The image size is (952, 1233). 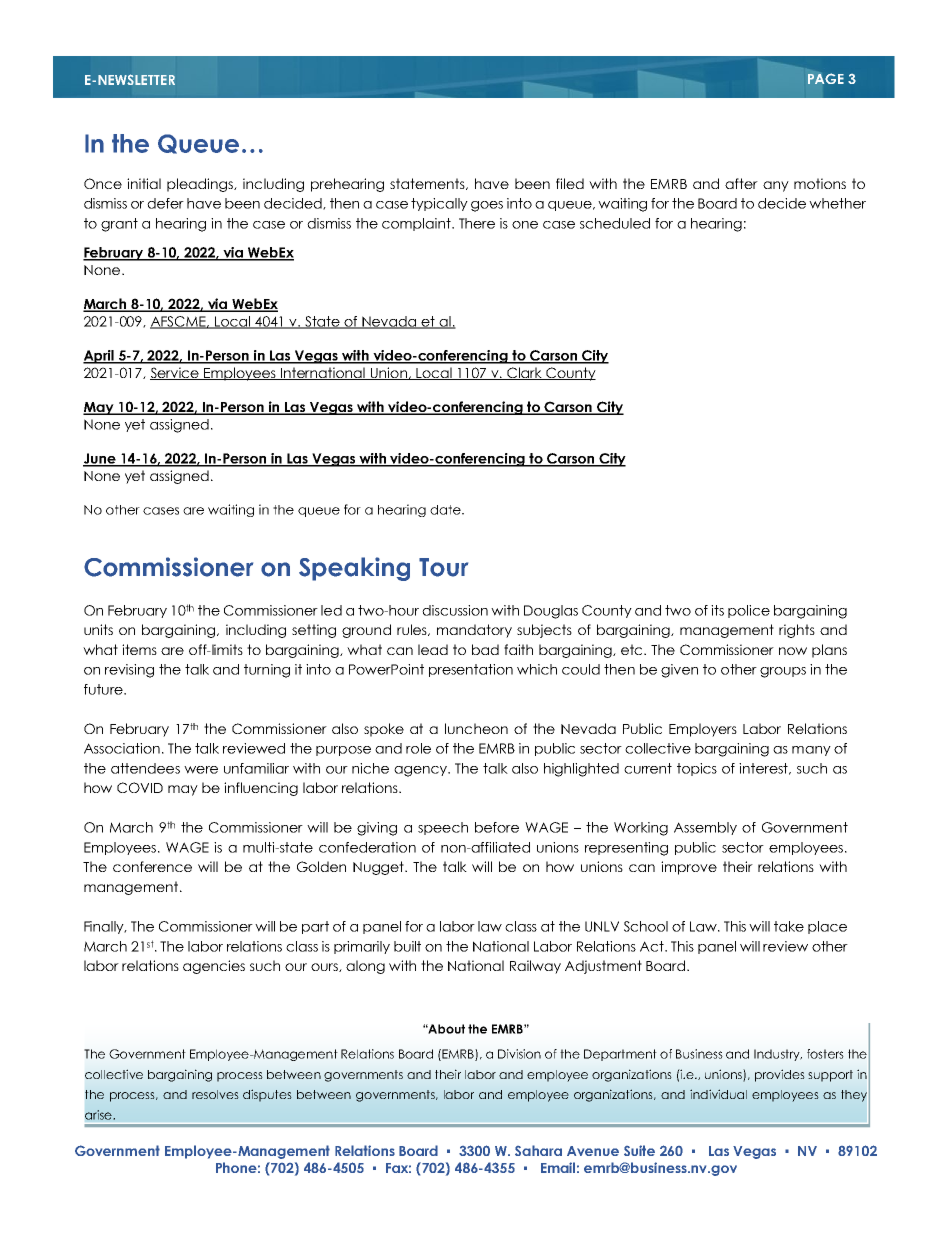 I want to click on before, so click(x=497, y=827).
